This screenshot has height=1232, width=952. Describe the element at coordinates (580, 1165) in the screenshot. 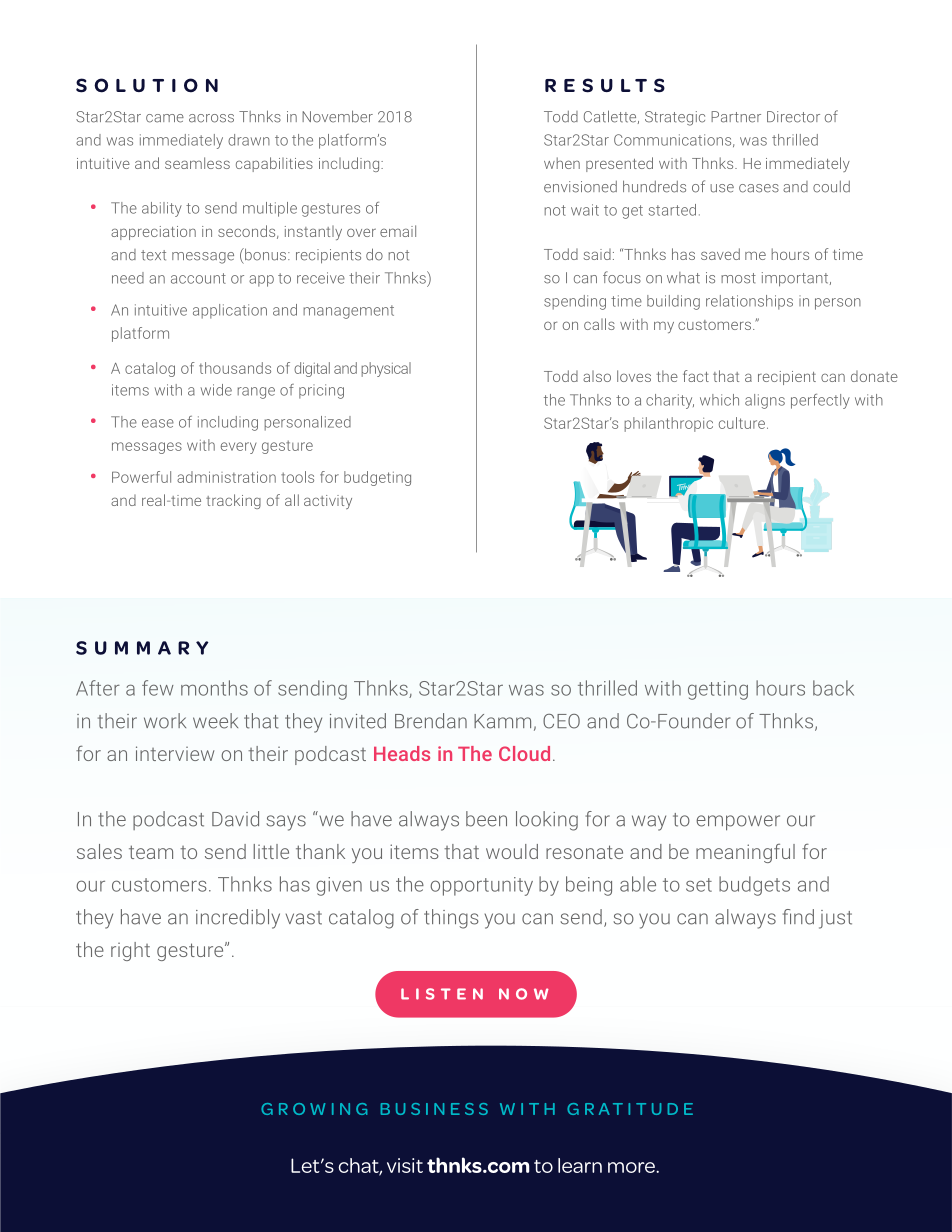

I see `learn` at that location.
